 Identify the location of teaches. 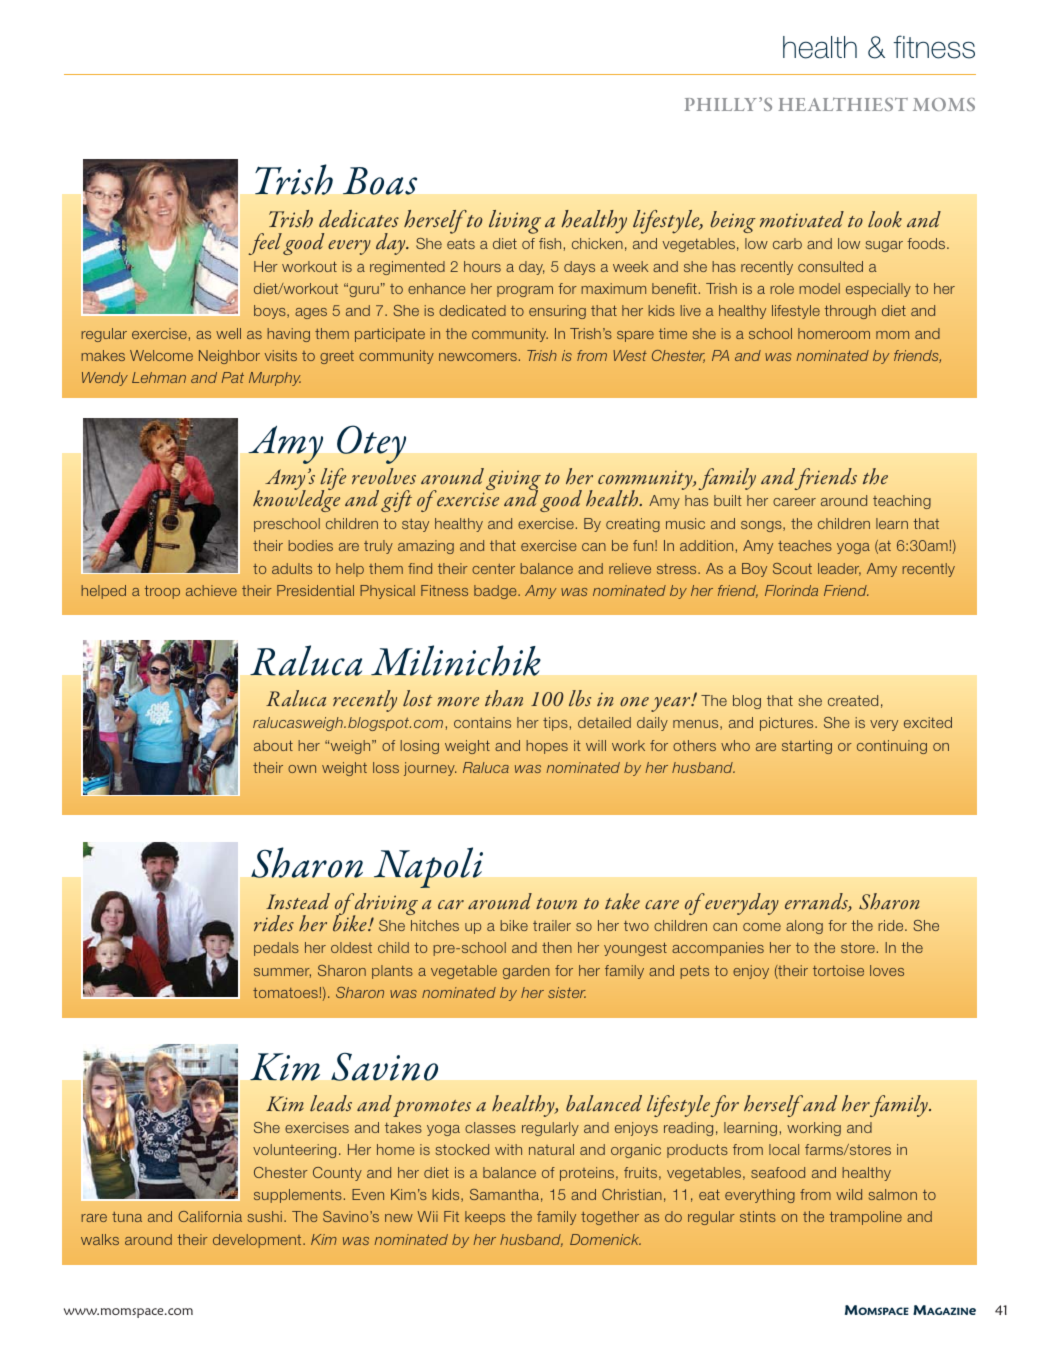
(805, 545).
